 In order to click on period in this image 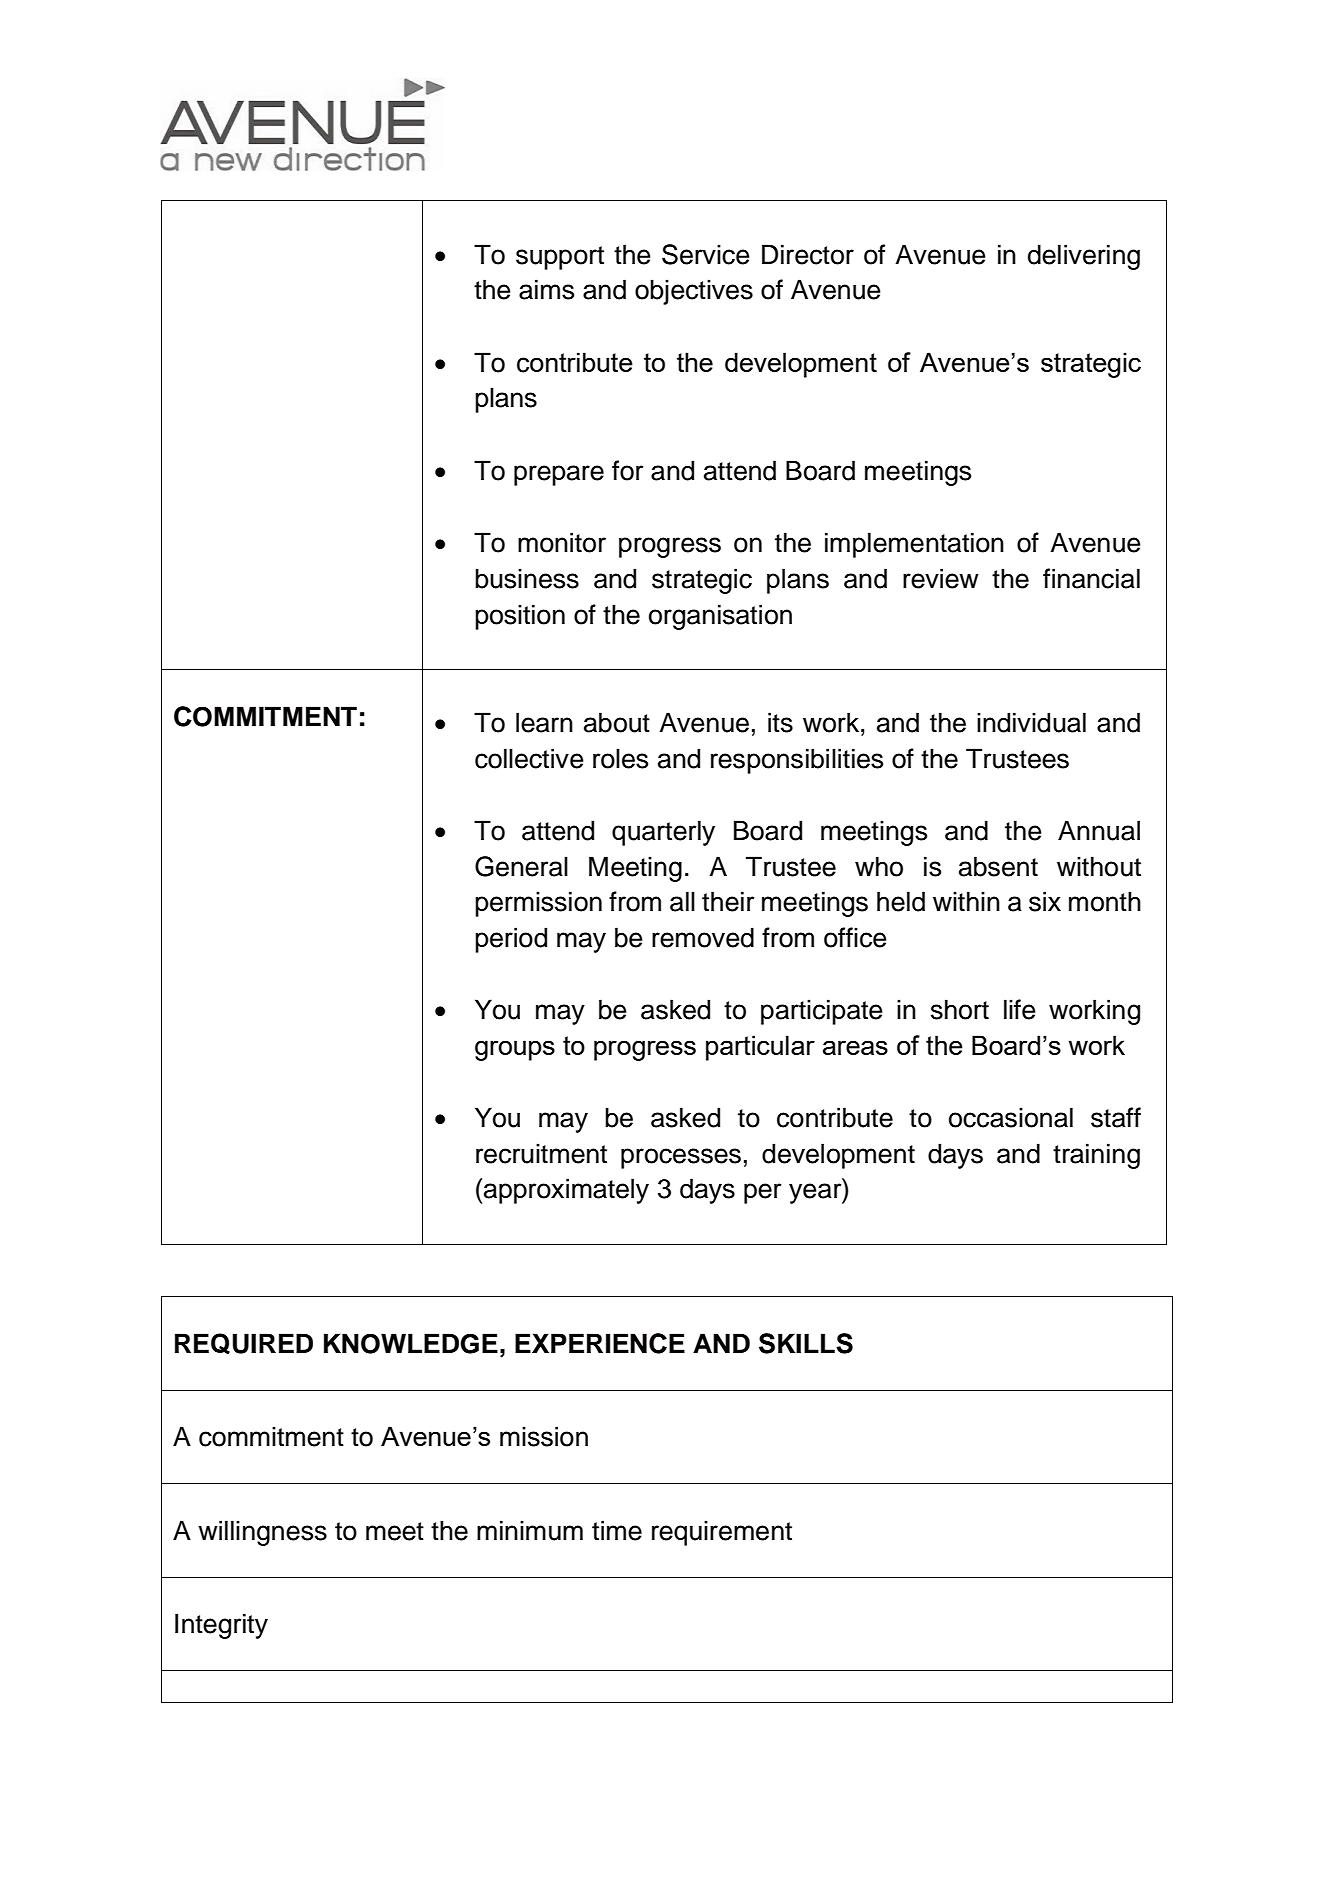, I will do `click(511, 940)`.
